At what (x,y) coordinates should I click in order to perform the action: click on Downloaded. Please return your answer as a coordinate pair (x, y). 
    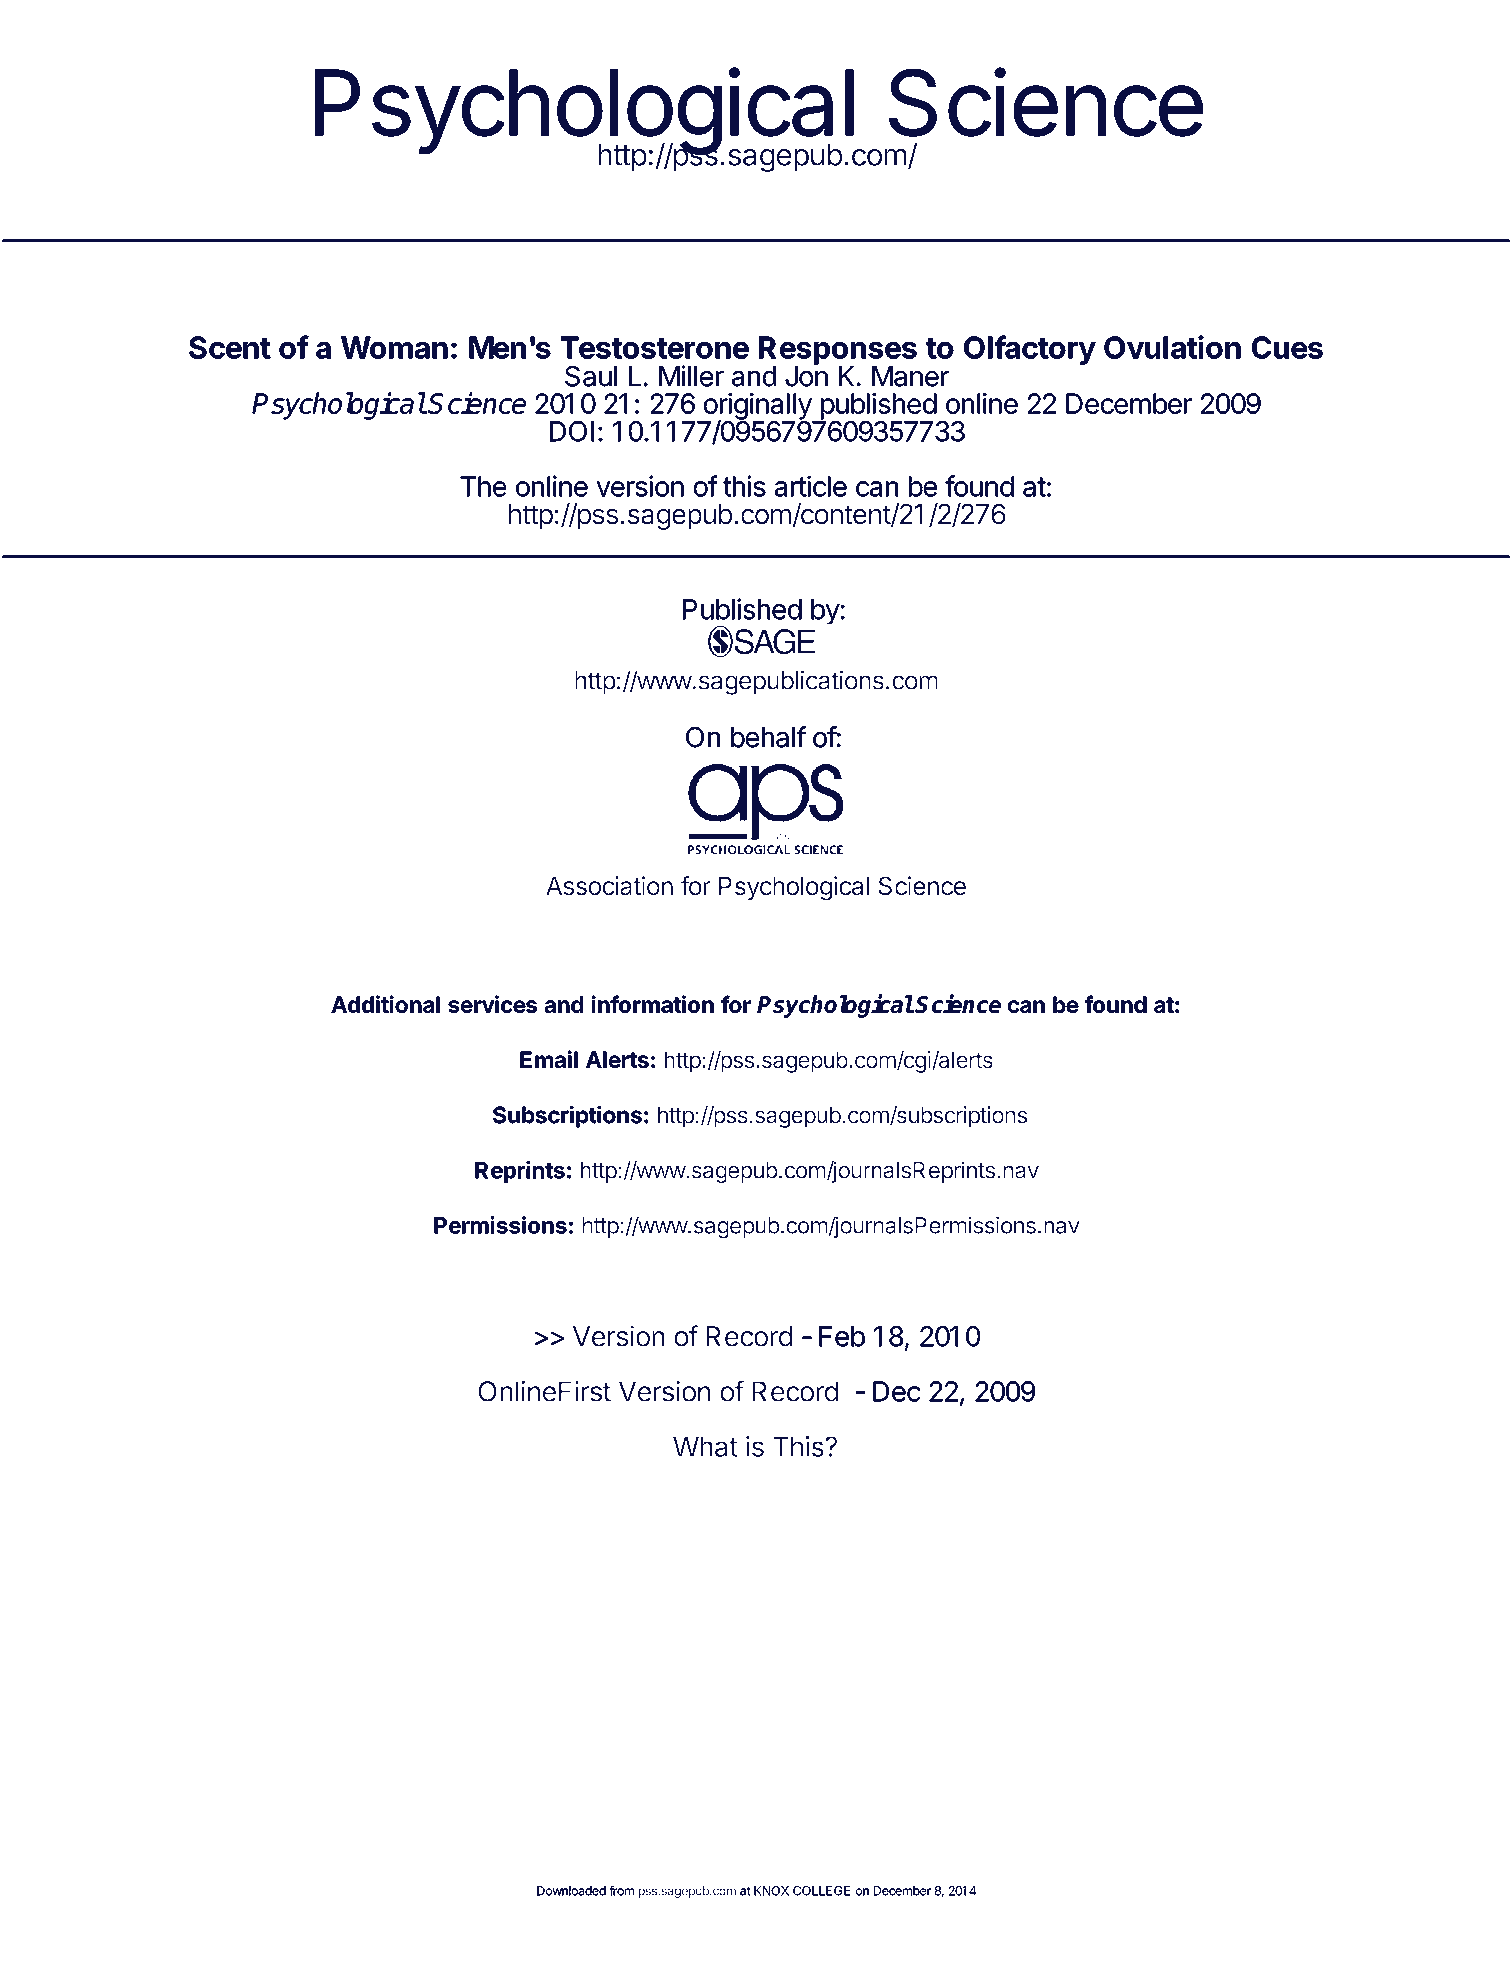
    Looking at the image, I should click on (571, 1891).
